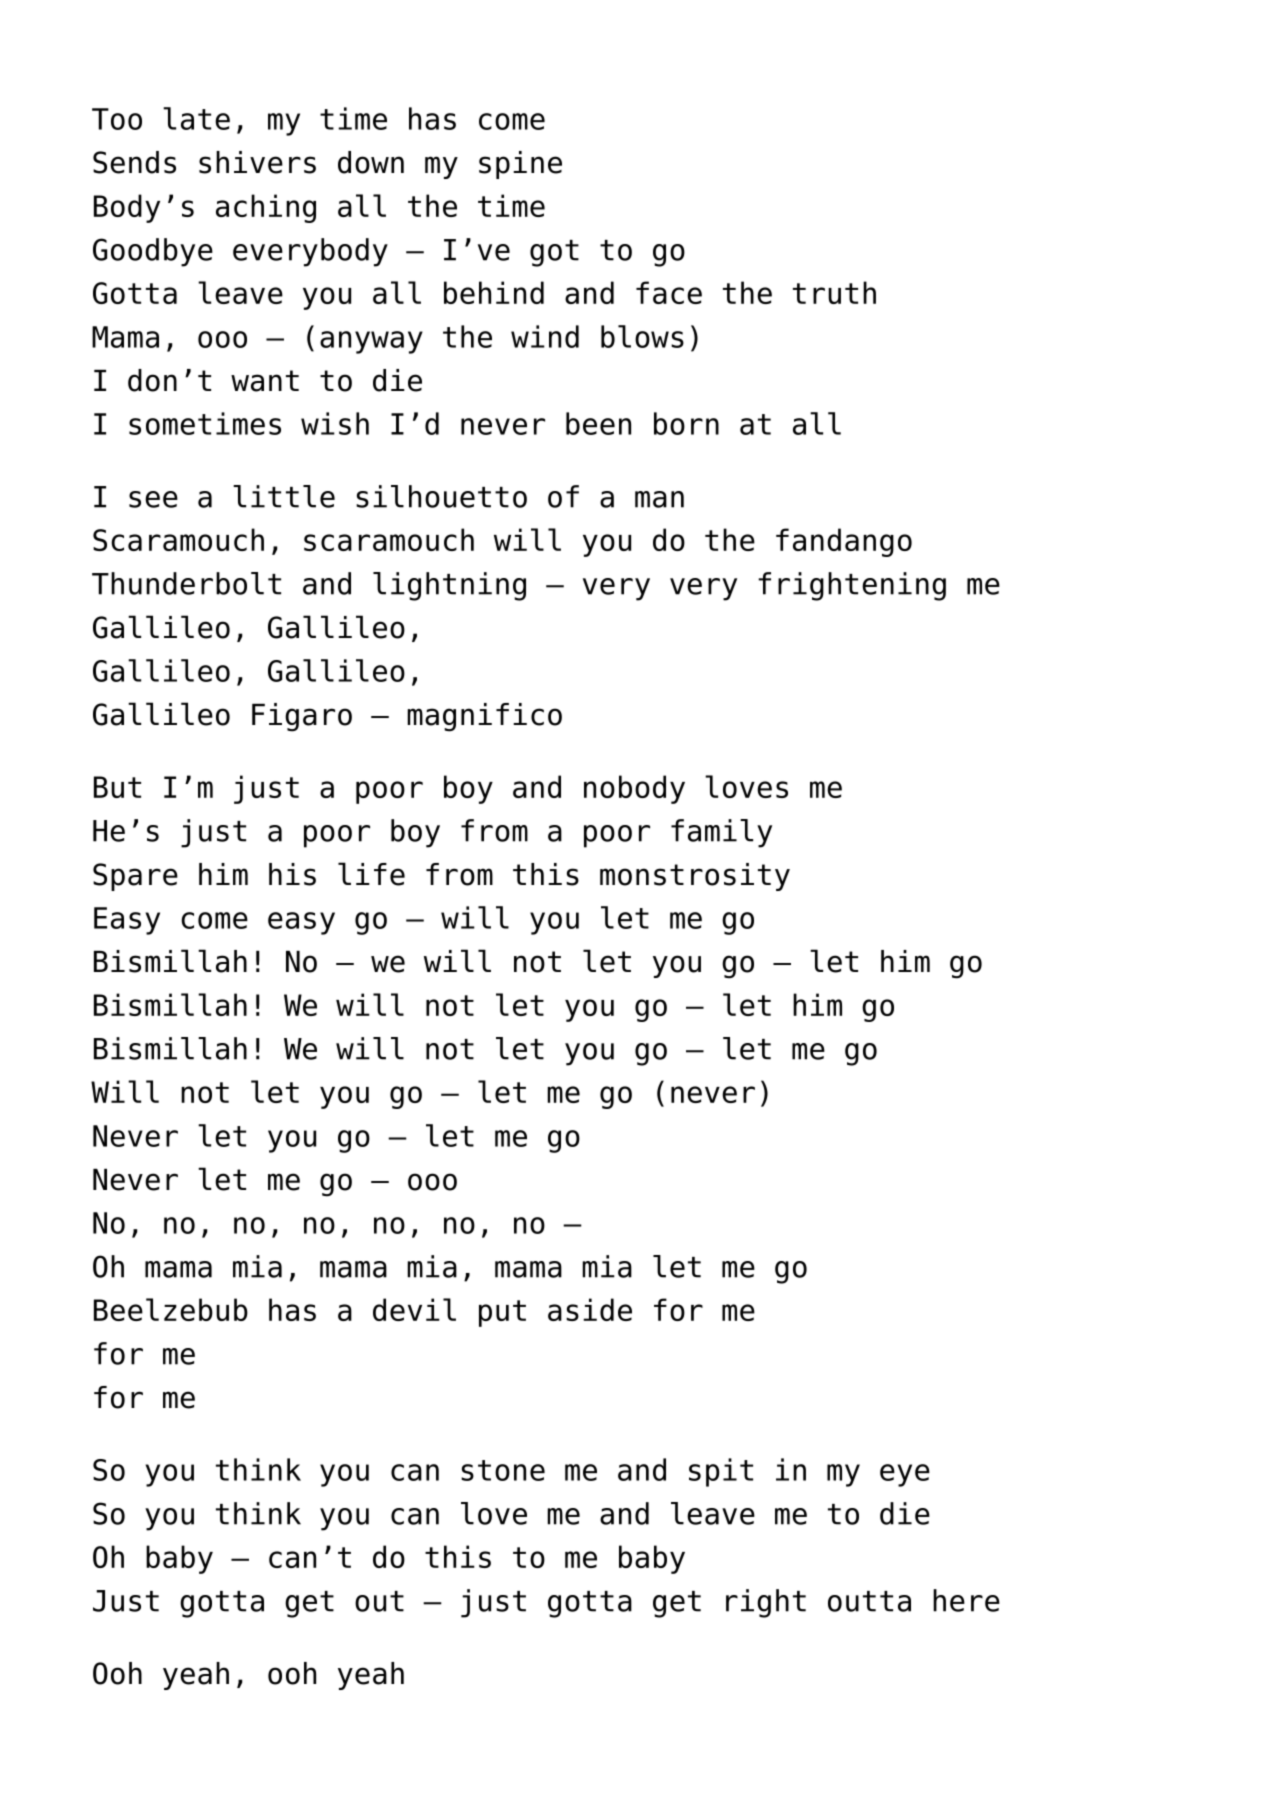  I want to click on monstrosity, so click(695, 877).
